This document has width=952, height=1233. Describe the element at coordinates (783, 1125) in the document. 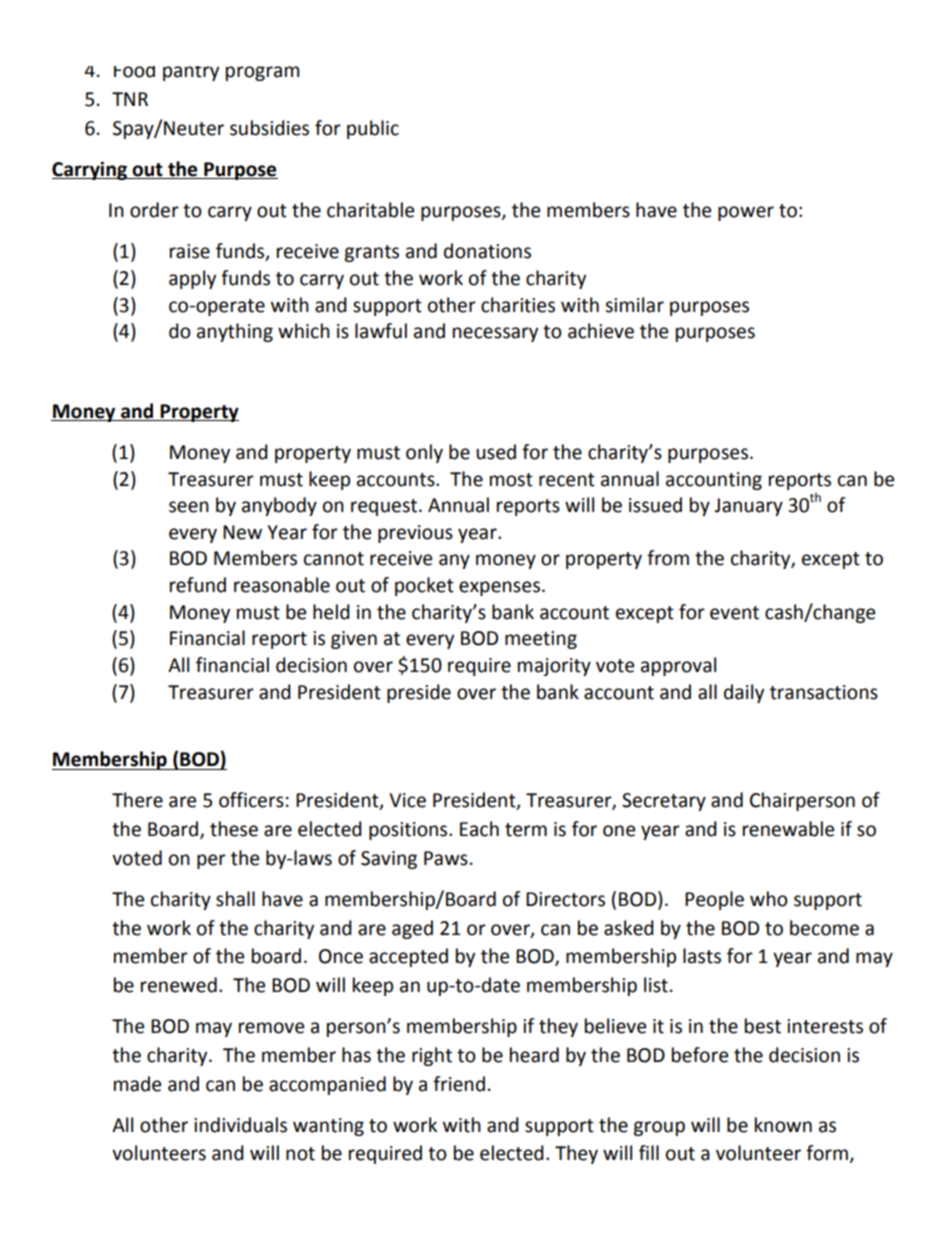

I see `known` at that location.
